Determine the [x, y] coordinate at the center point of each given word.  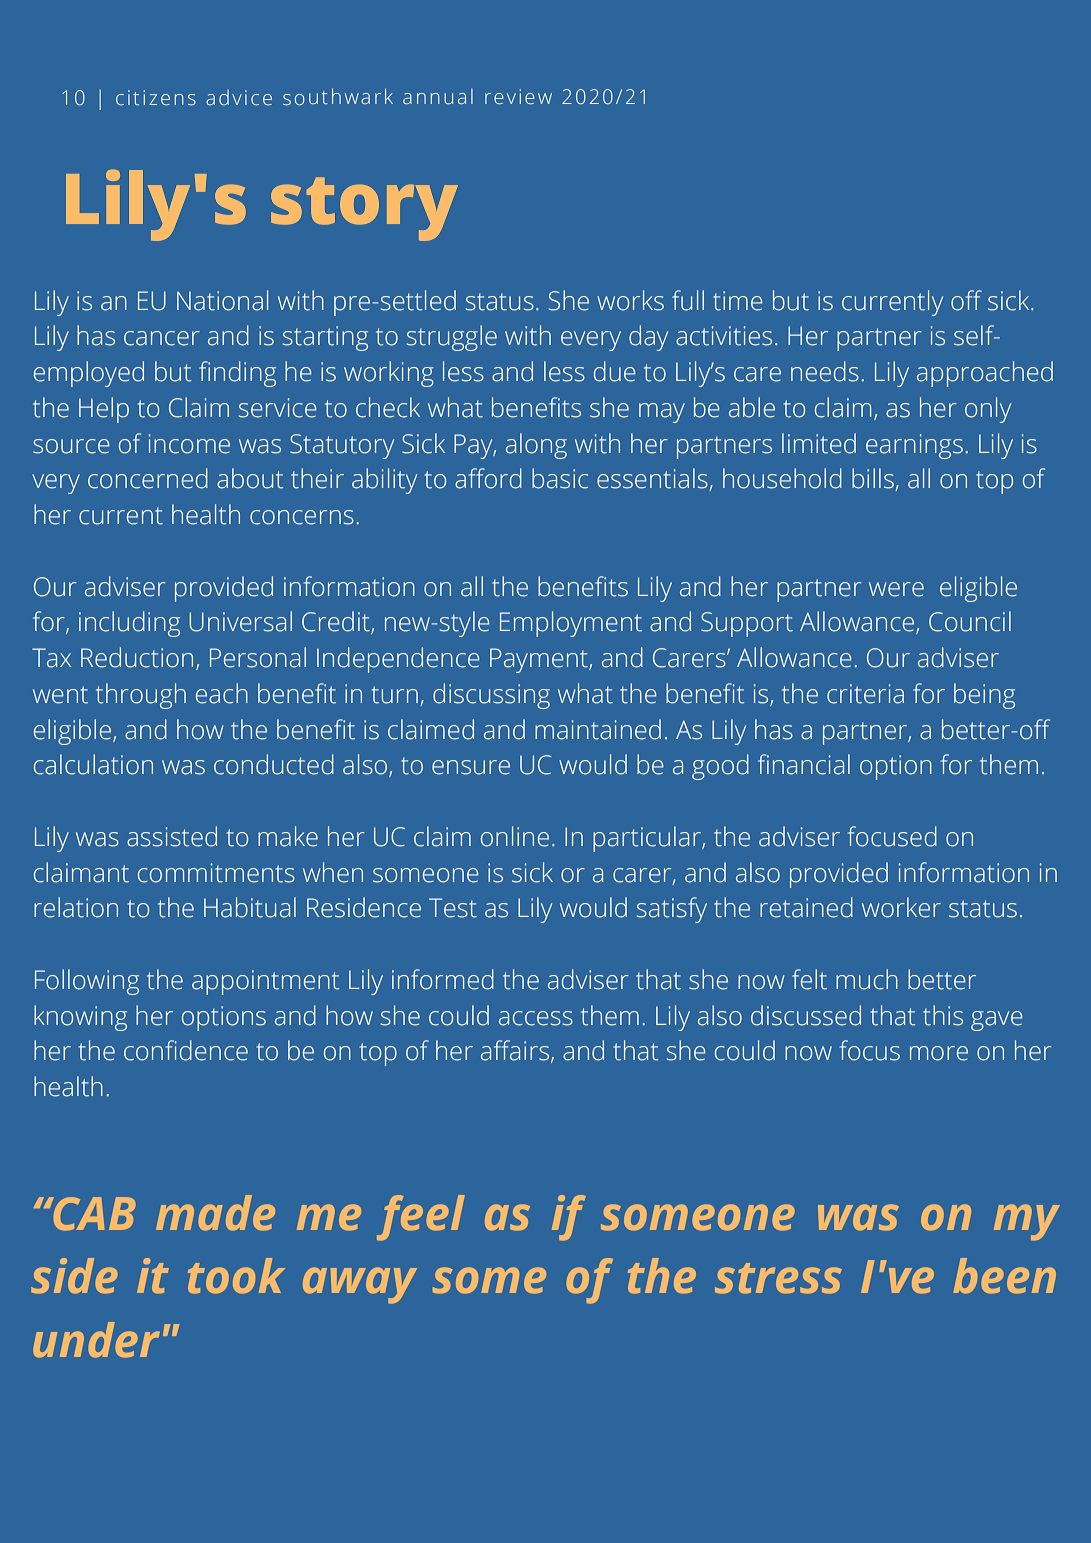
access [536, 1018]
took [236, 1276]
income [189, 444]
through [141, 696]
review [518, 96]
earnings [914, 446]
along [536, 446]
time [738, 301]
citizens [156, 97]
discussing [491, 696]
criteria [865, 694]
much [867, 979]
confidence [186, 1050]
